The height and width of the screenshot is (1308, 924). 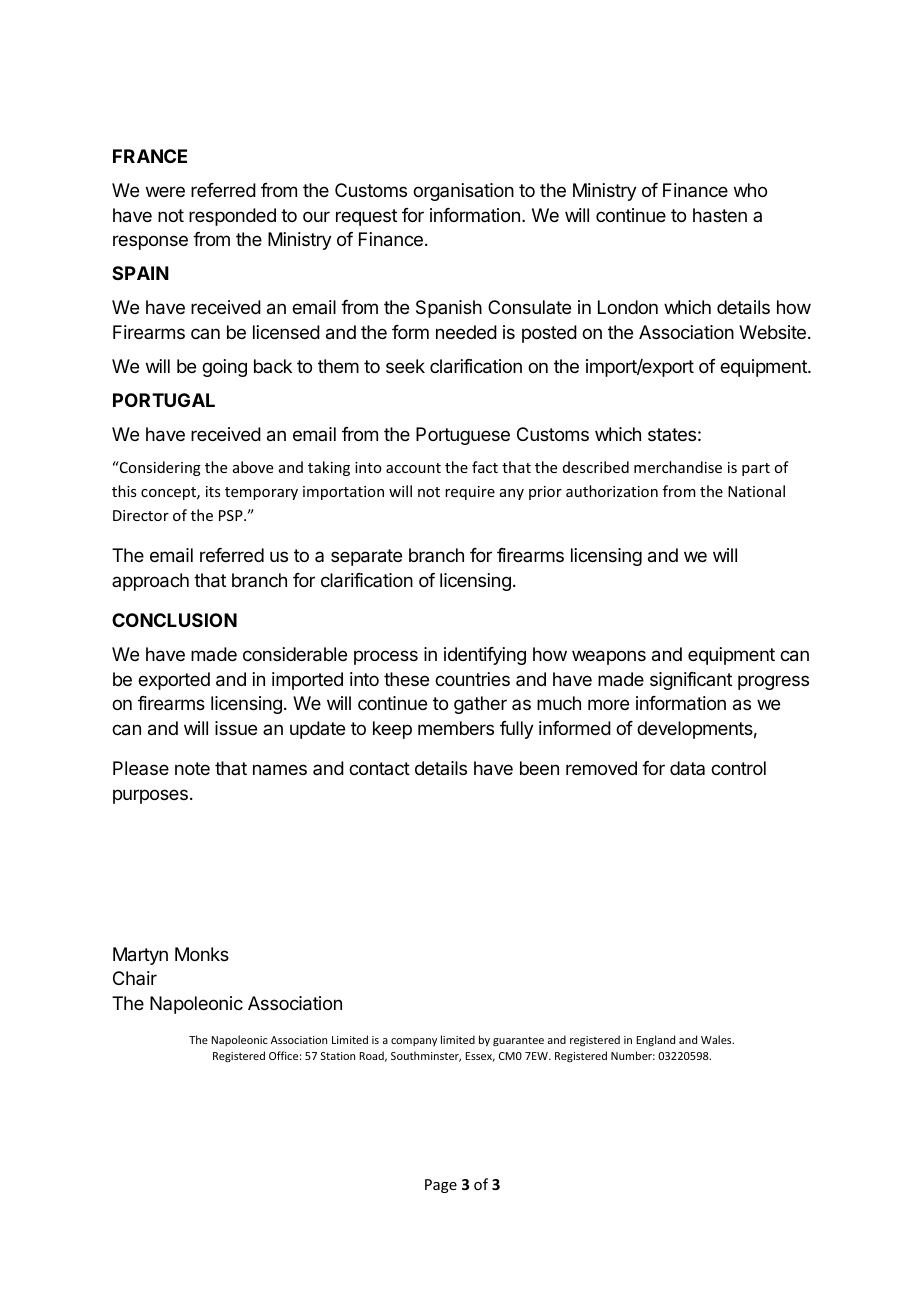 What do you see at coordinates (441, 1186) in the screenshot?
I see `Page` at bounding box center [441, 1186].
